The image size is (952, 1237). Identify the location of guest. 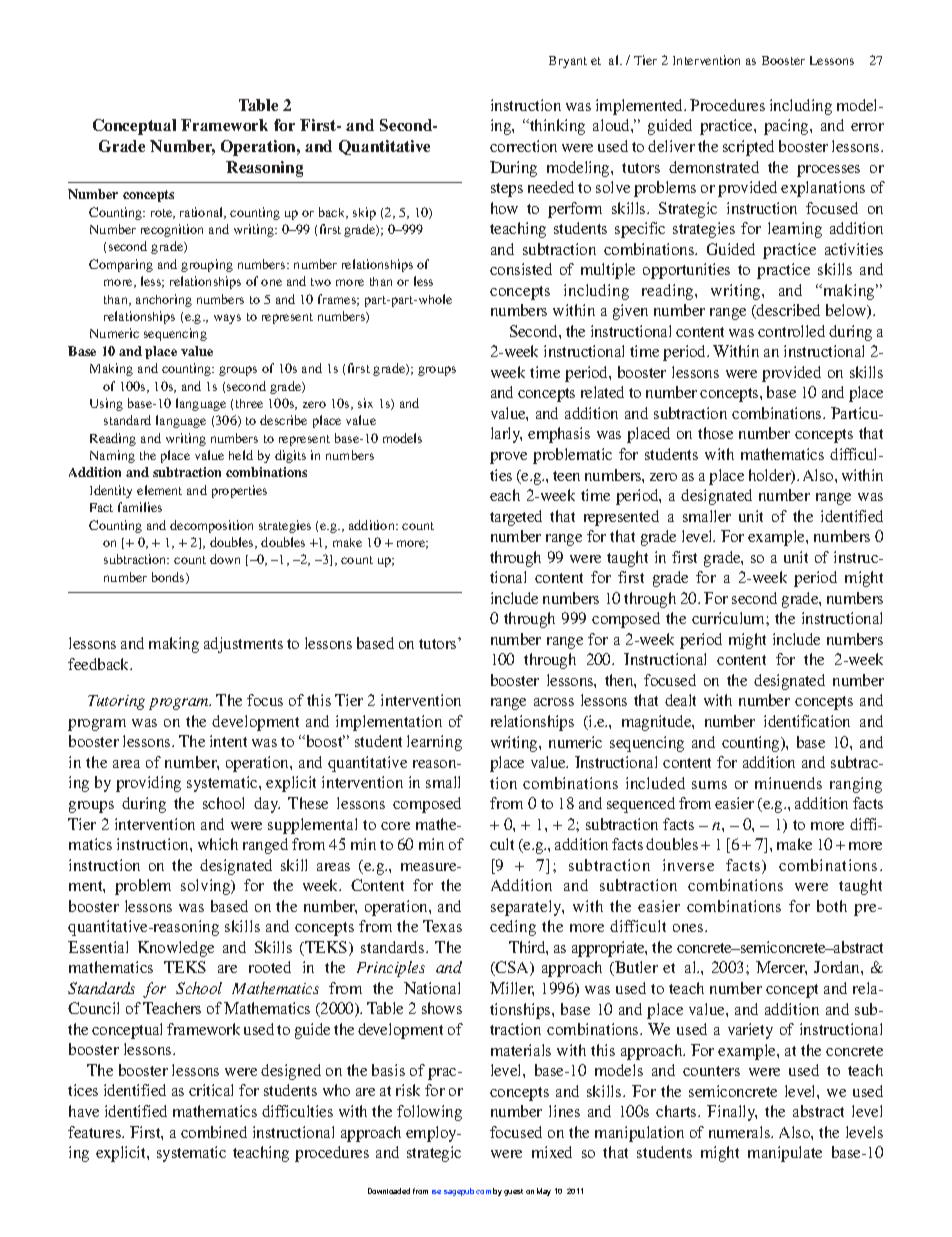
(513, 1192).
